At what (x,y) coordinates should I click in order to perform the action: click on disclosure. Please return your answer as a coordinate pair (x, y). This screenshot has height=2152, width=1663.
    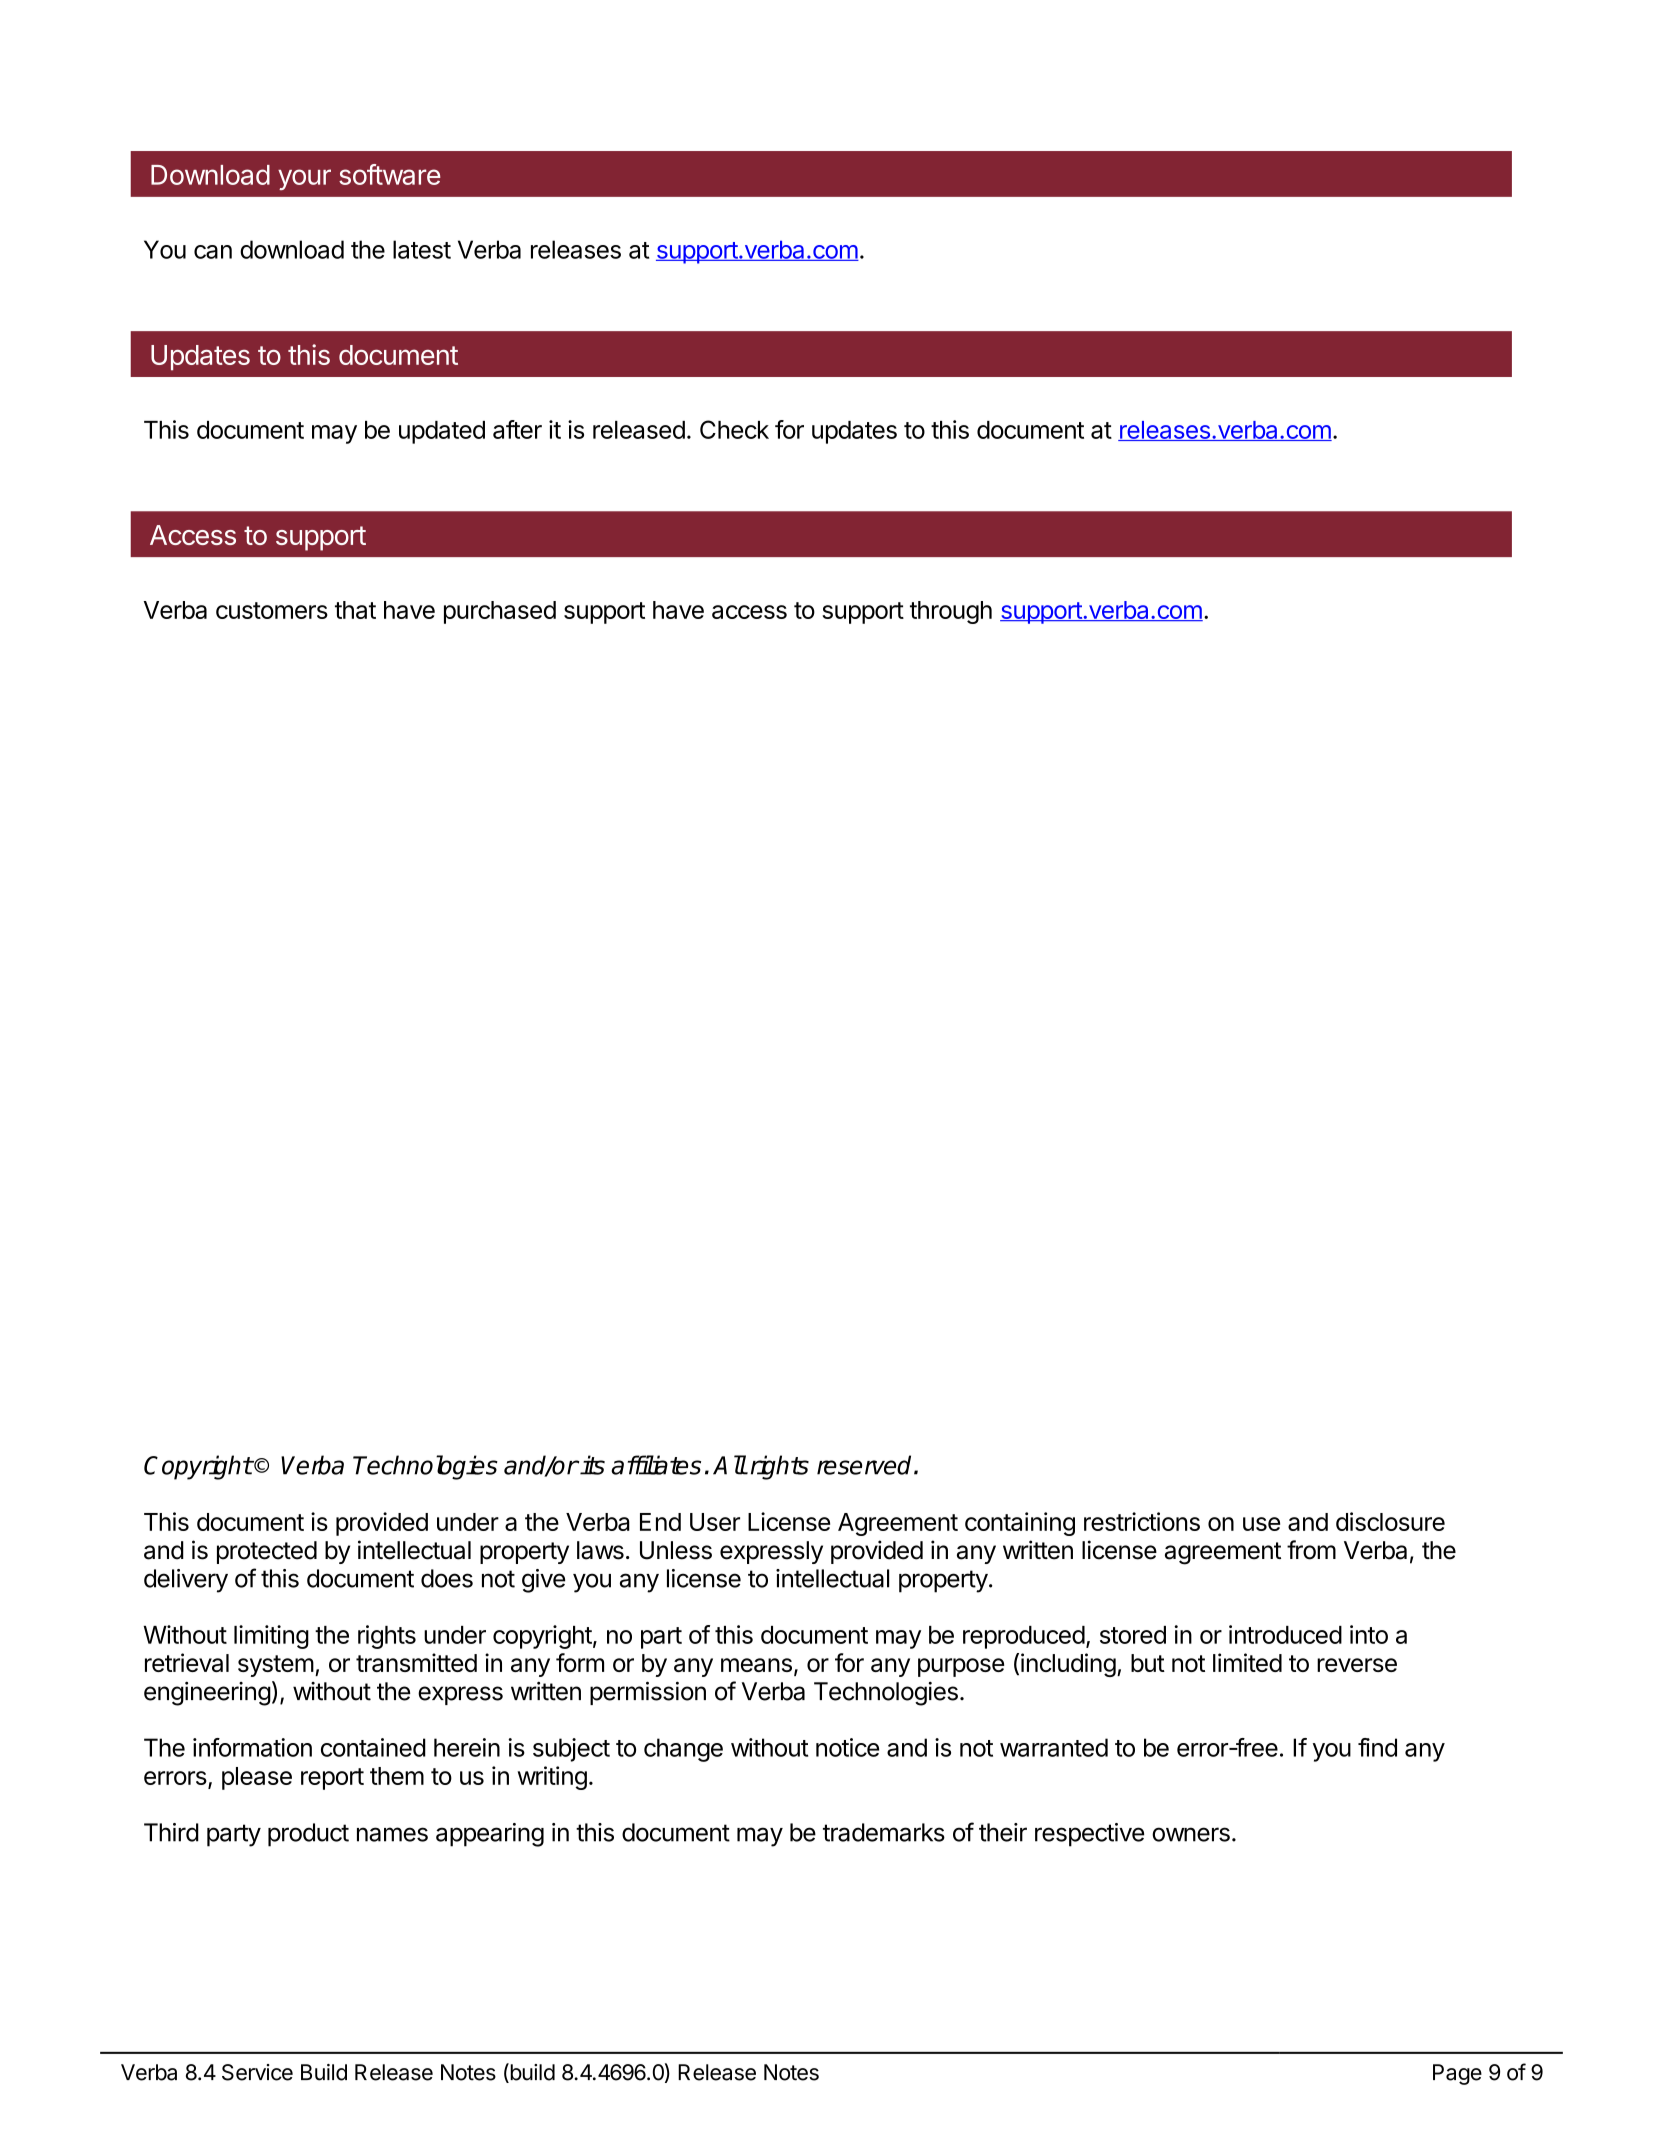
    Looking at the image, I should click on (1390, 1521).
